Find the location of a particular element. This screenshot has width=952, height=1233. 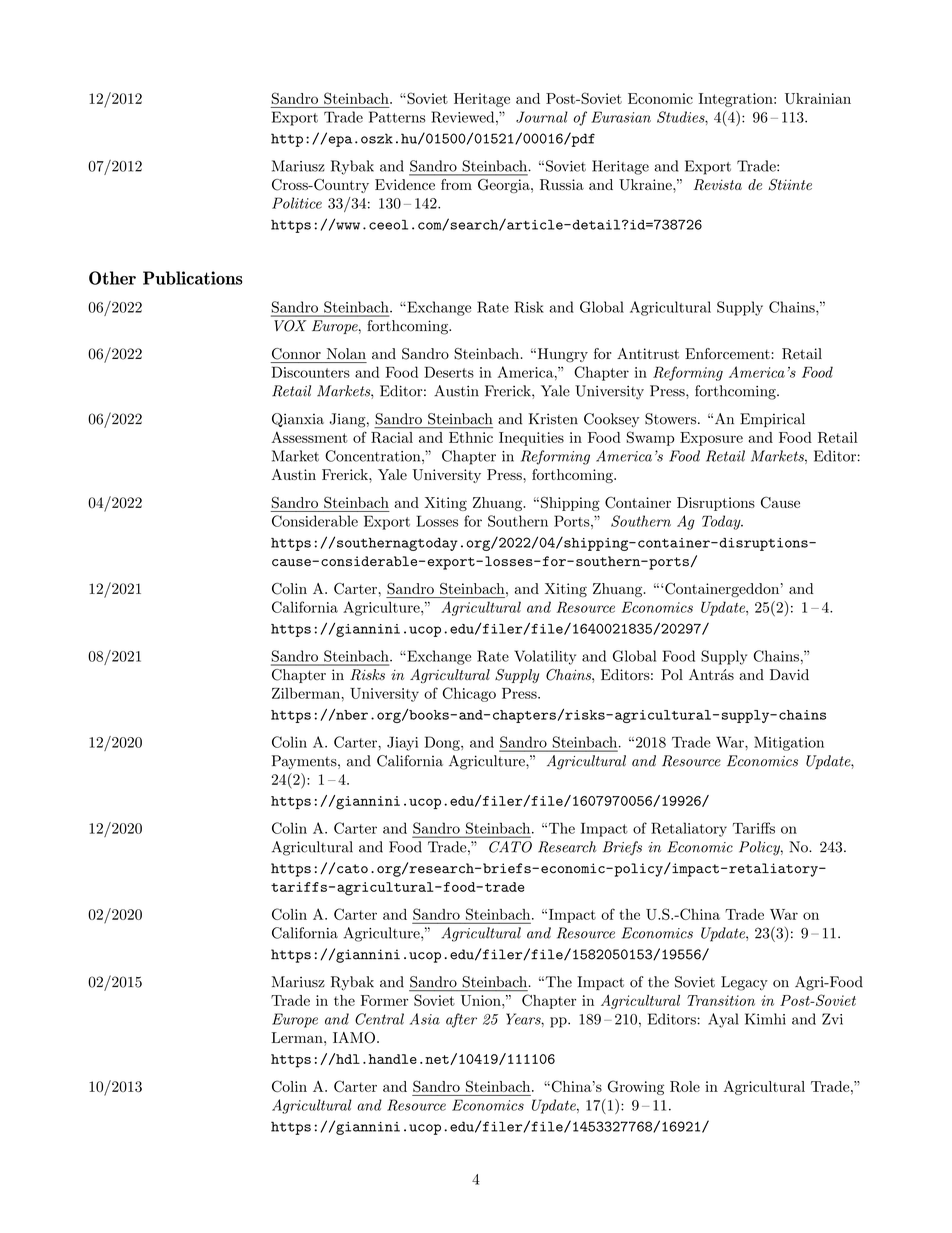

Exposure is located at coordinates (711, 439).
